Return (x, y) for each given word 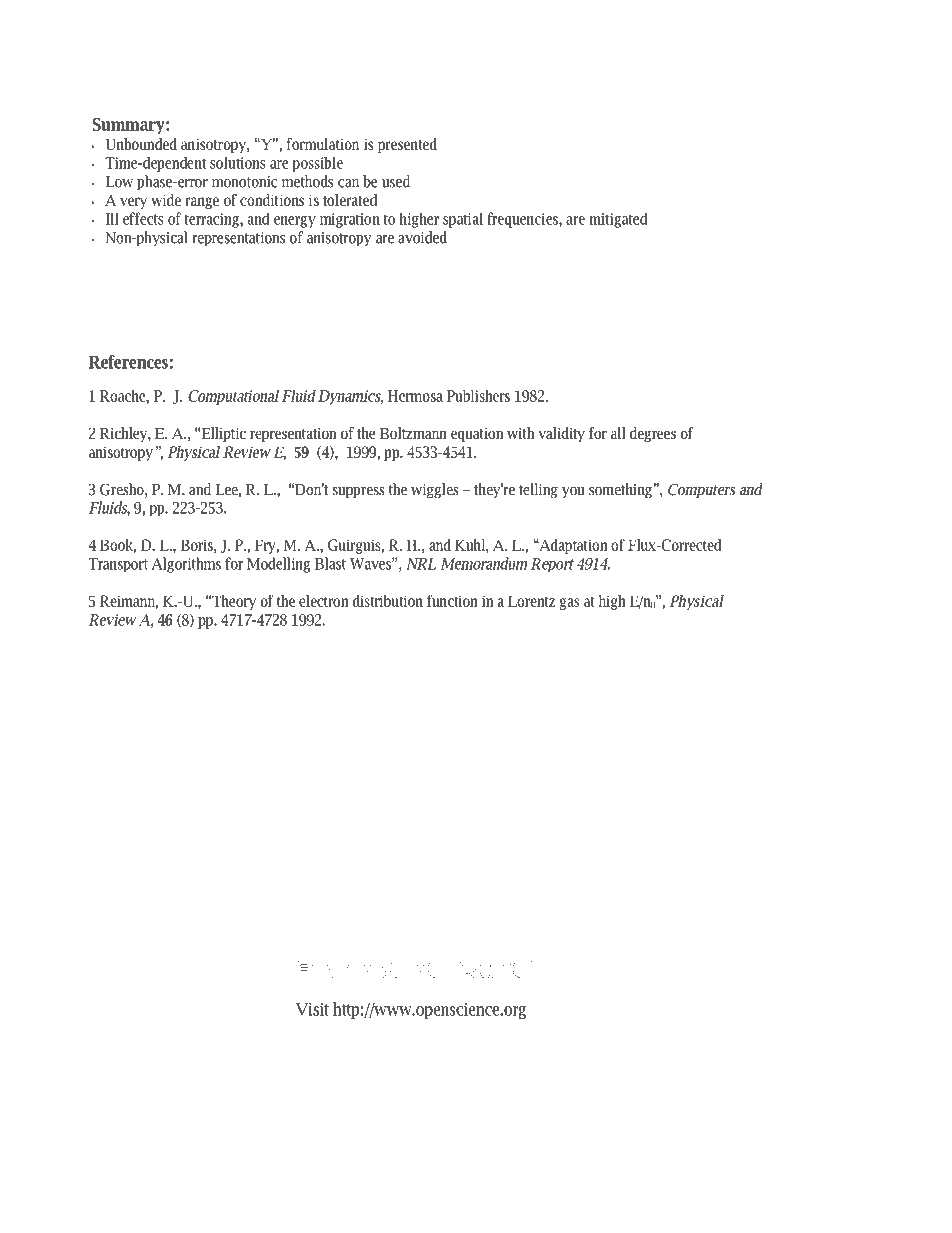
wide (166, 200)
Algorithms (186, 565)
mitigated (618, 220)
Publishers (478, 396)
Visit (312, 1009)
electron (324, 601)
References (128, 362)
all (618, 433)
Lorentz (531, 601)
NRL (421, 564)
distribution (388, 601)
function (452, 600)
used (396, 181)
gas (569, 604)
